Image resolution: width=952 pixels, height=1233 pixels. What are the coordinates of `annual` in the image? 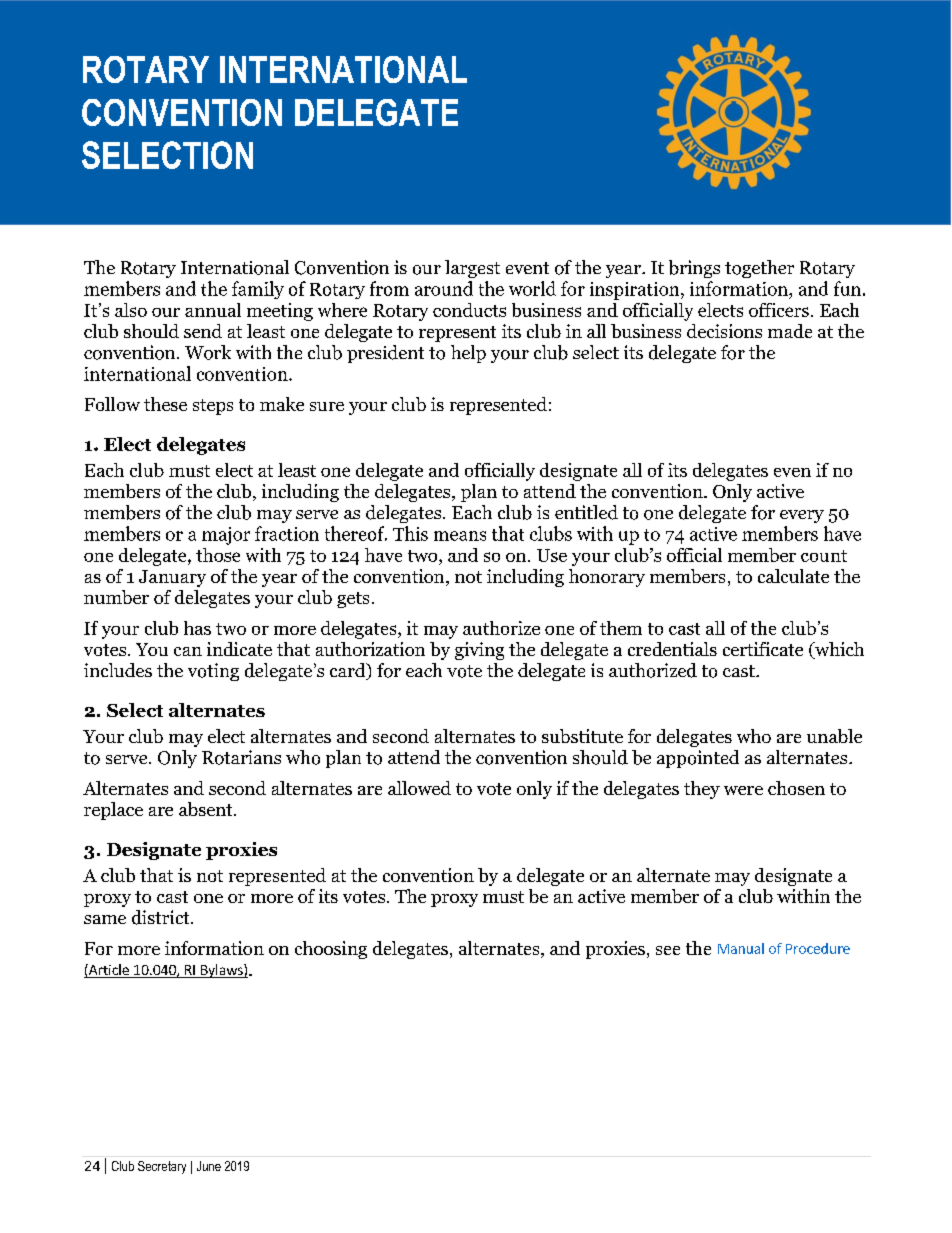 It's located at (213, 310).
